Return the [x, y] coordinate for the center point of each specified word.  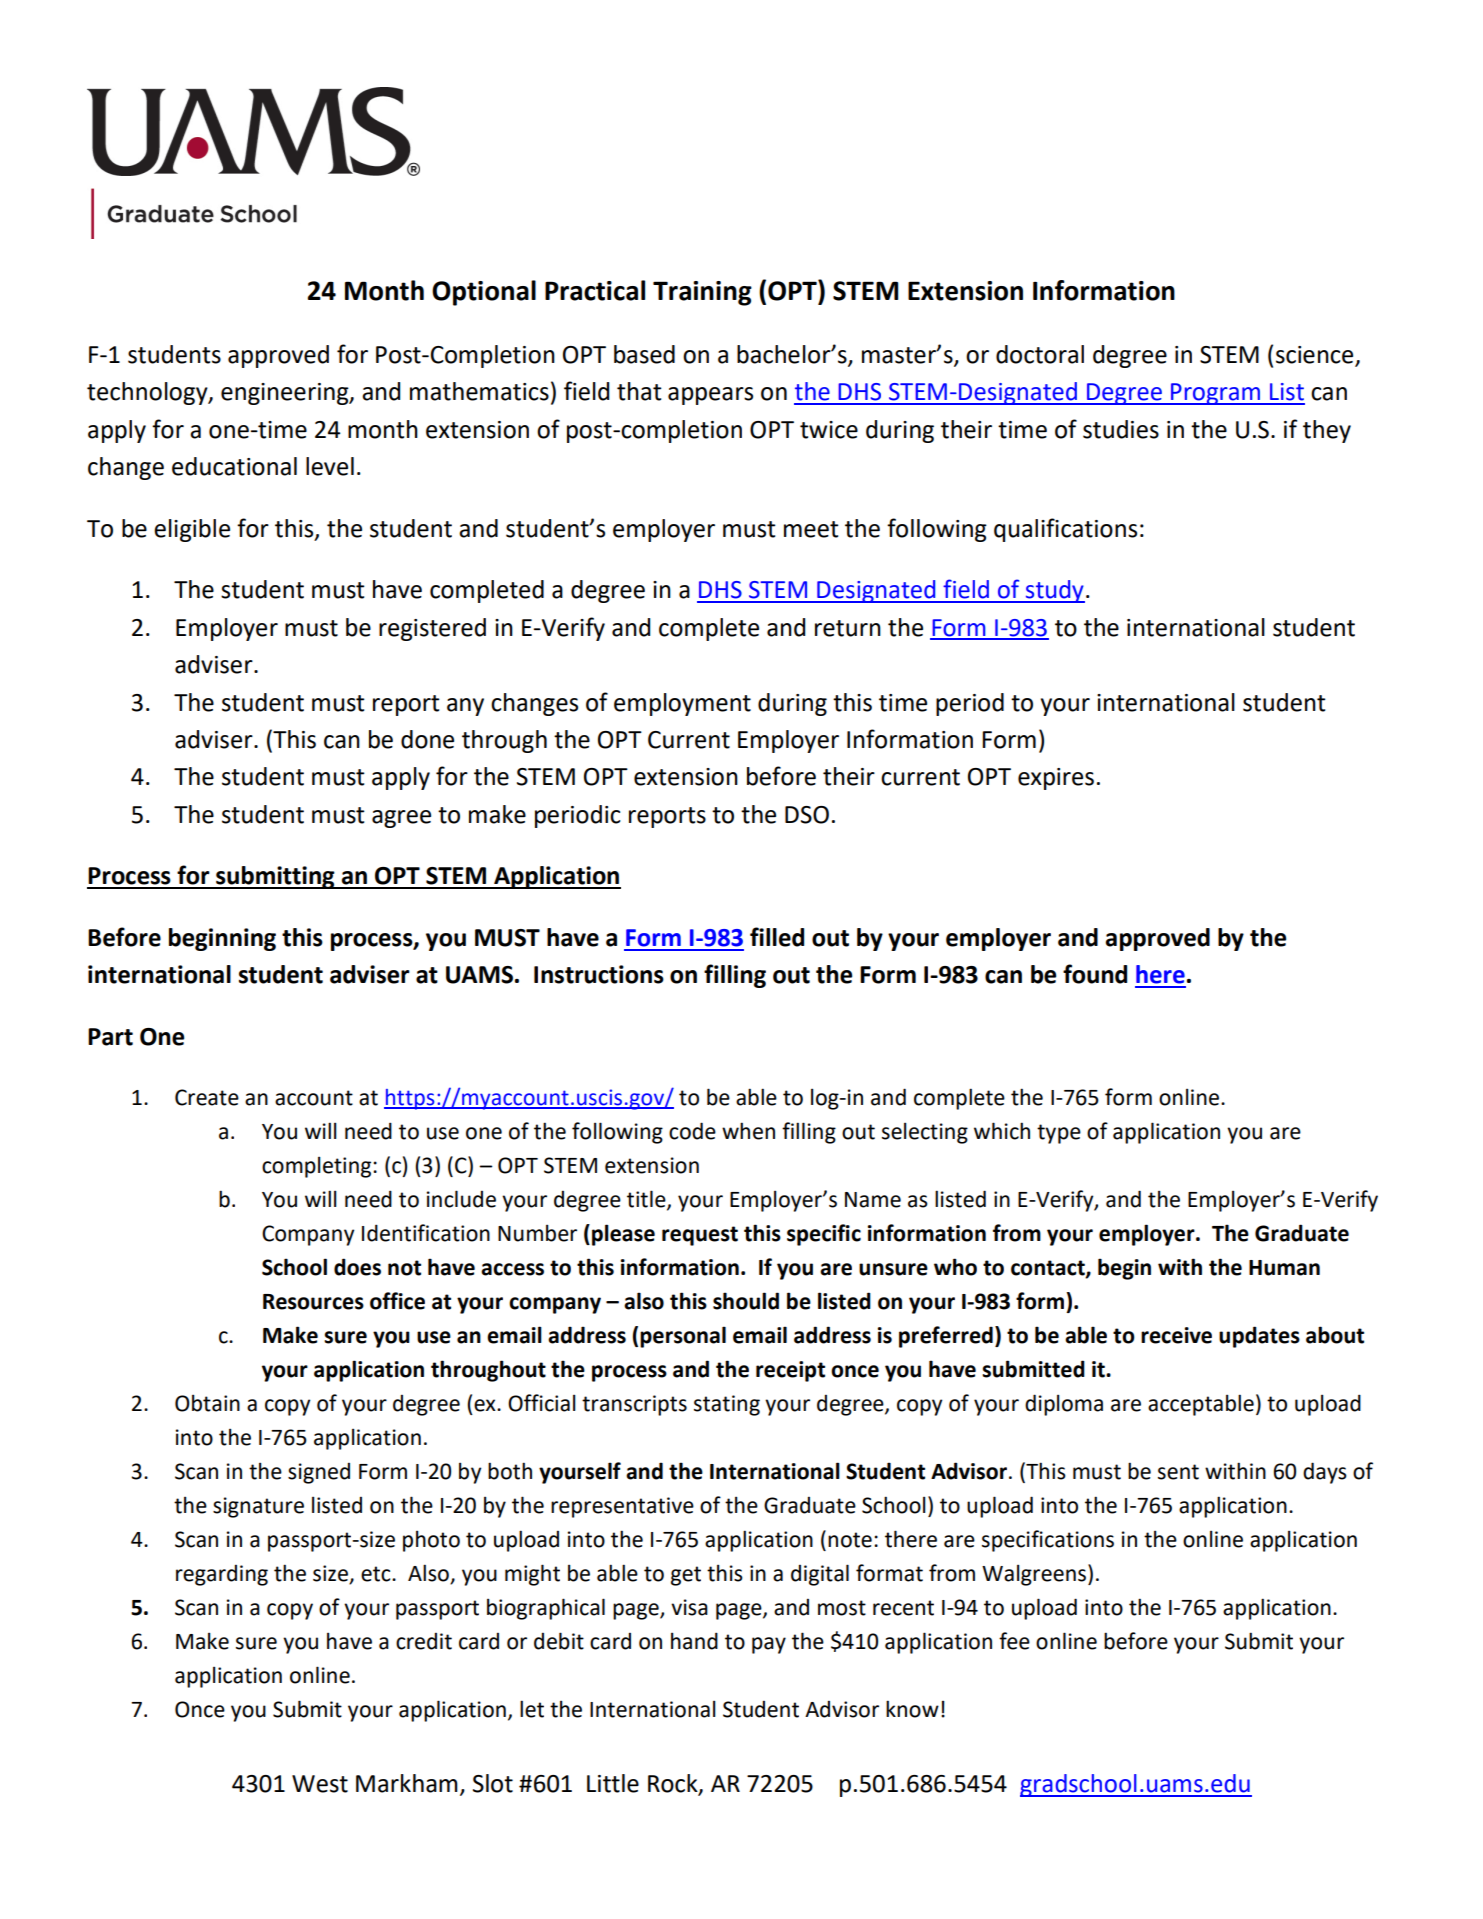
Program [1215, 394]
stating [727, 1405]
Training [702, 293]
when [748, 1131]
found [1095, 974]
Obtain [207, 1403]
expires [1056, 779]
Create [207, 1097]
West [320, 1784]
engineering [286, 394]
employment [682, 704]
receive [1176, 1335]
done [427, 739]
